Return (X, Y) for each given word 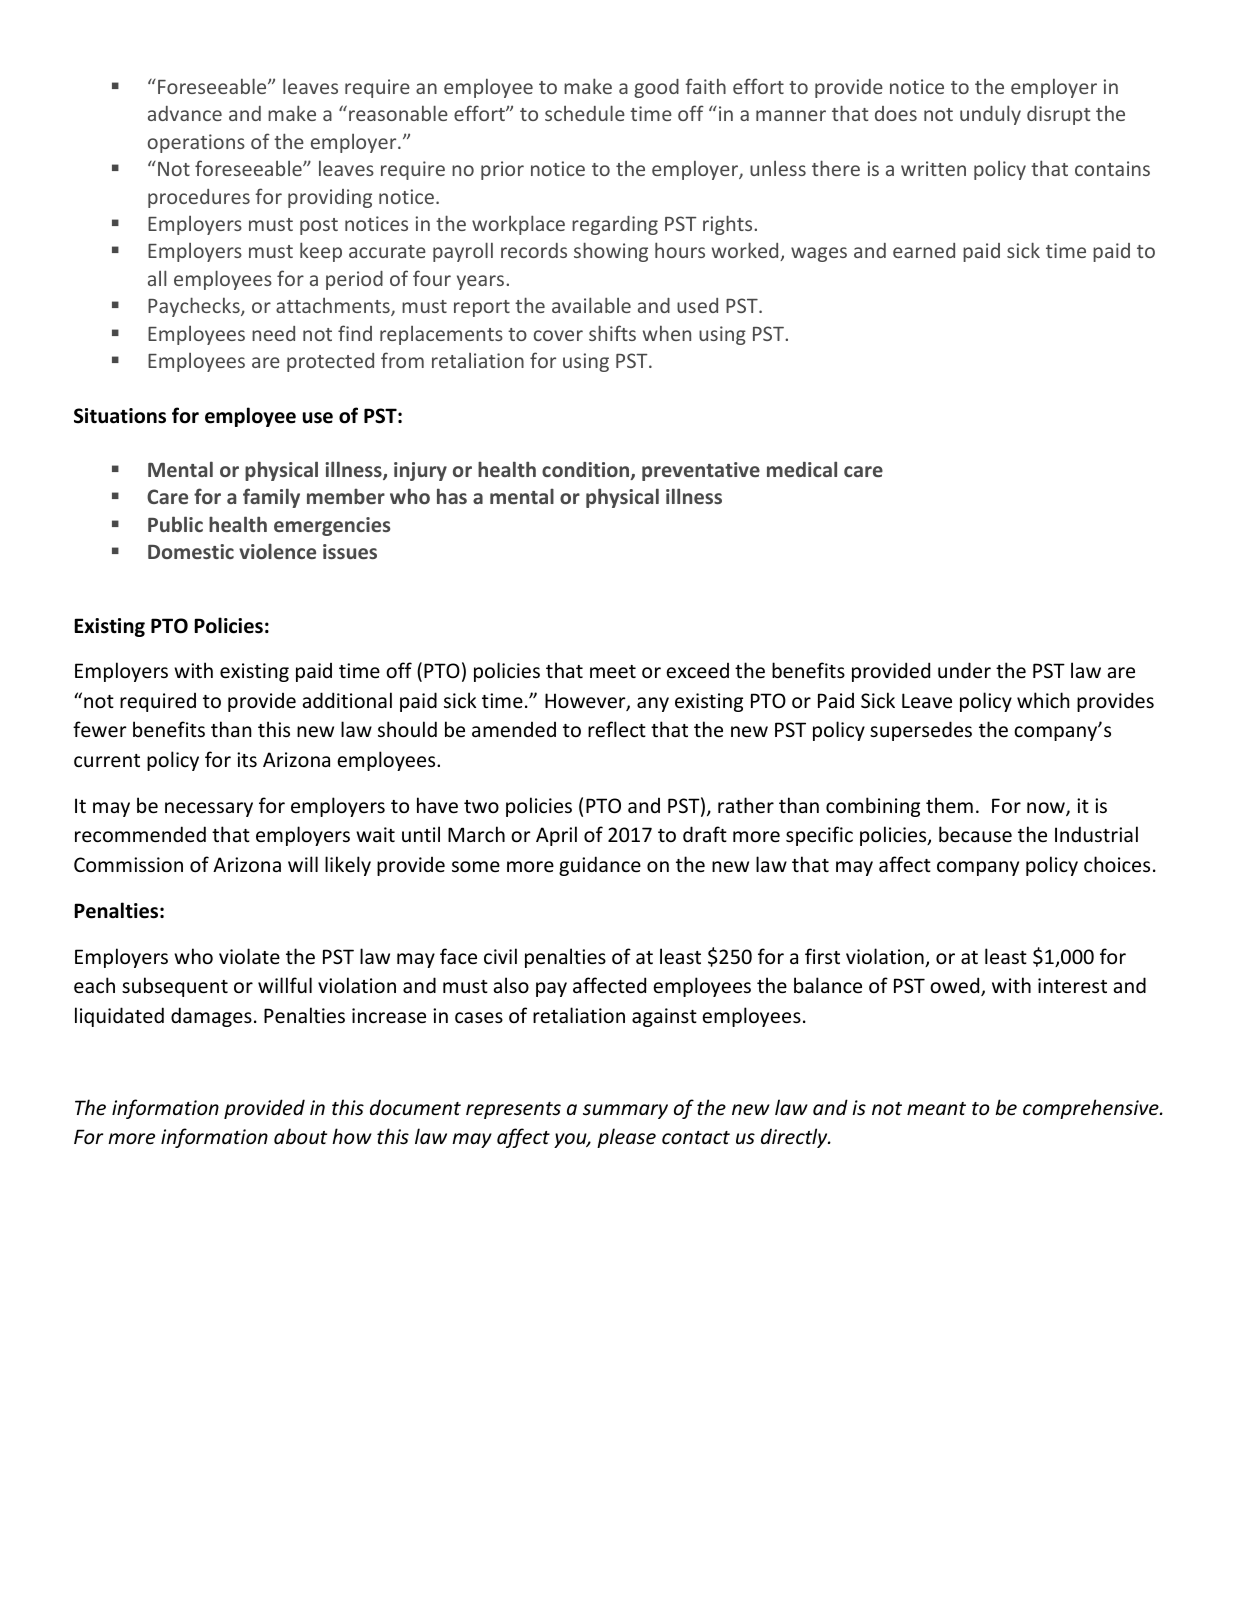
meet (613, 672)
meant (936, 1109)
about (300, 1136)
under (964, 670)
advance (185, 113)
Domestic (191, 551)
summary (625, 1111)
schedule (585, 113)
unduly (990, 115)
